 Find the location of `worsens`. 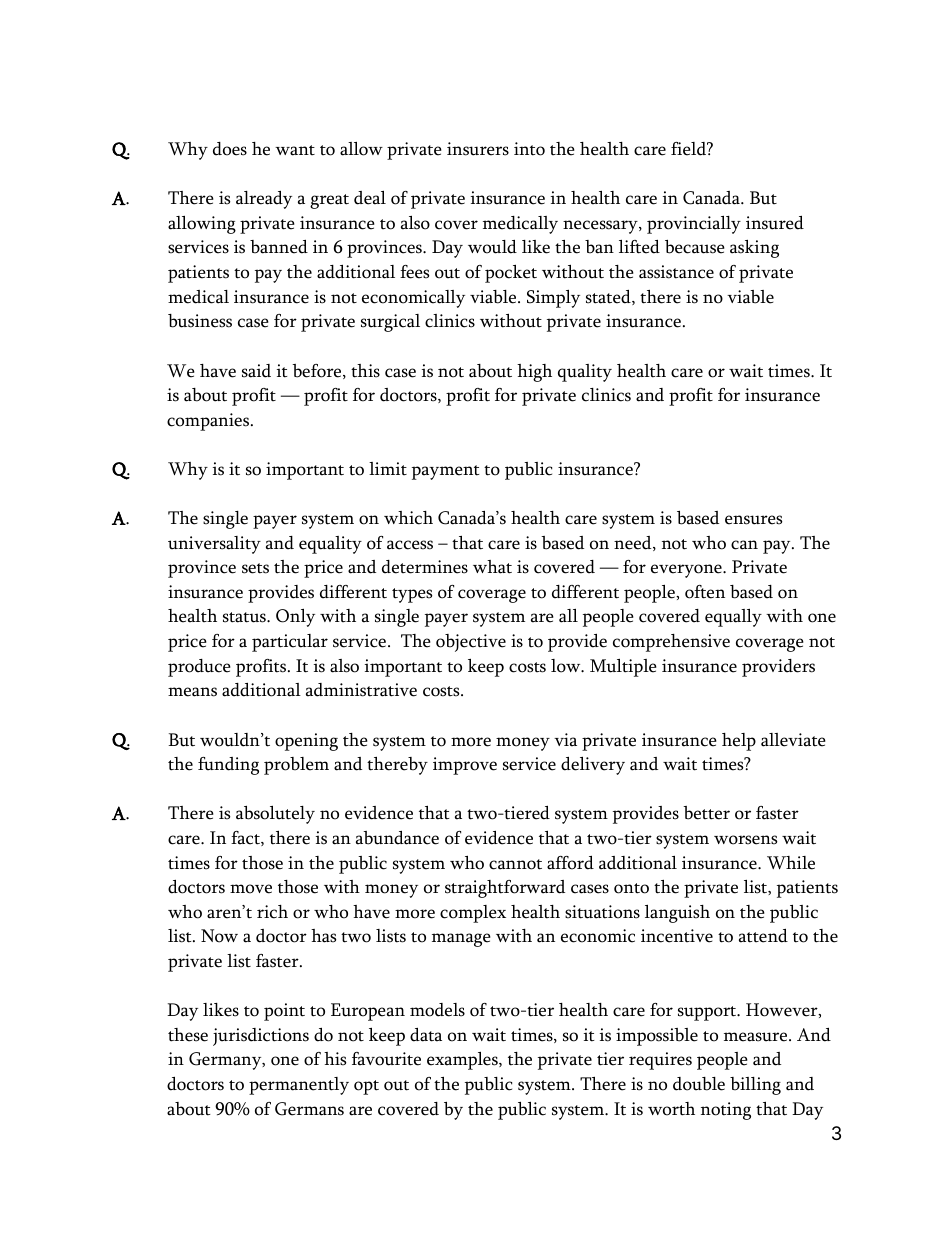

worsens is located at coordinates (745, 840).
